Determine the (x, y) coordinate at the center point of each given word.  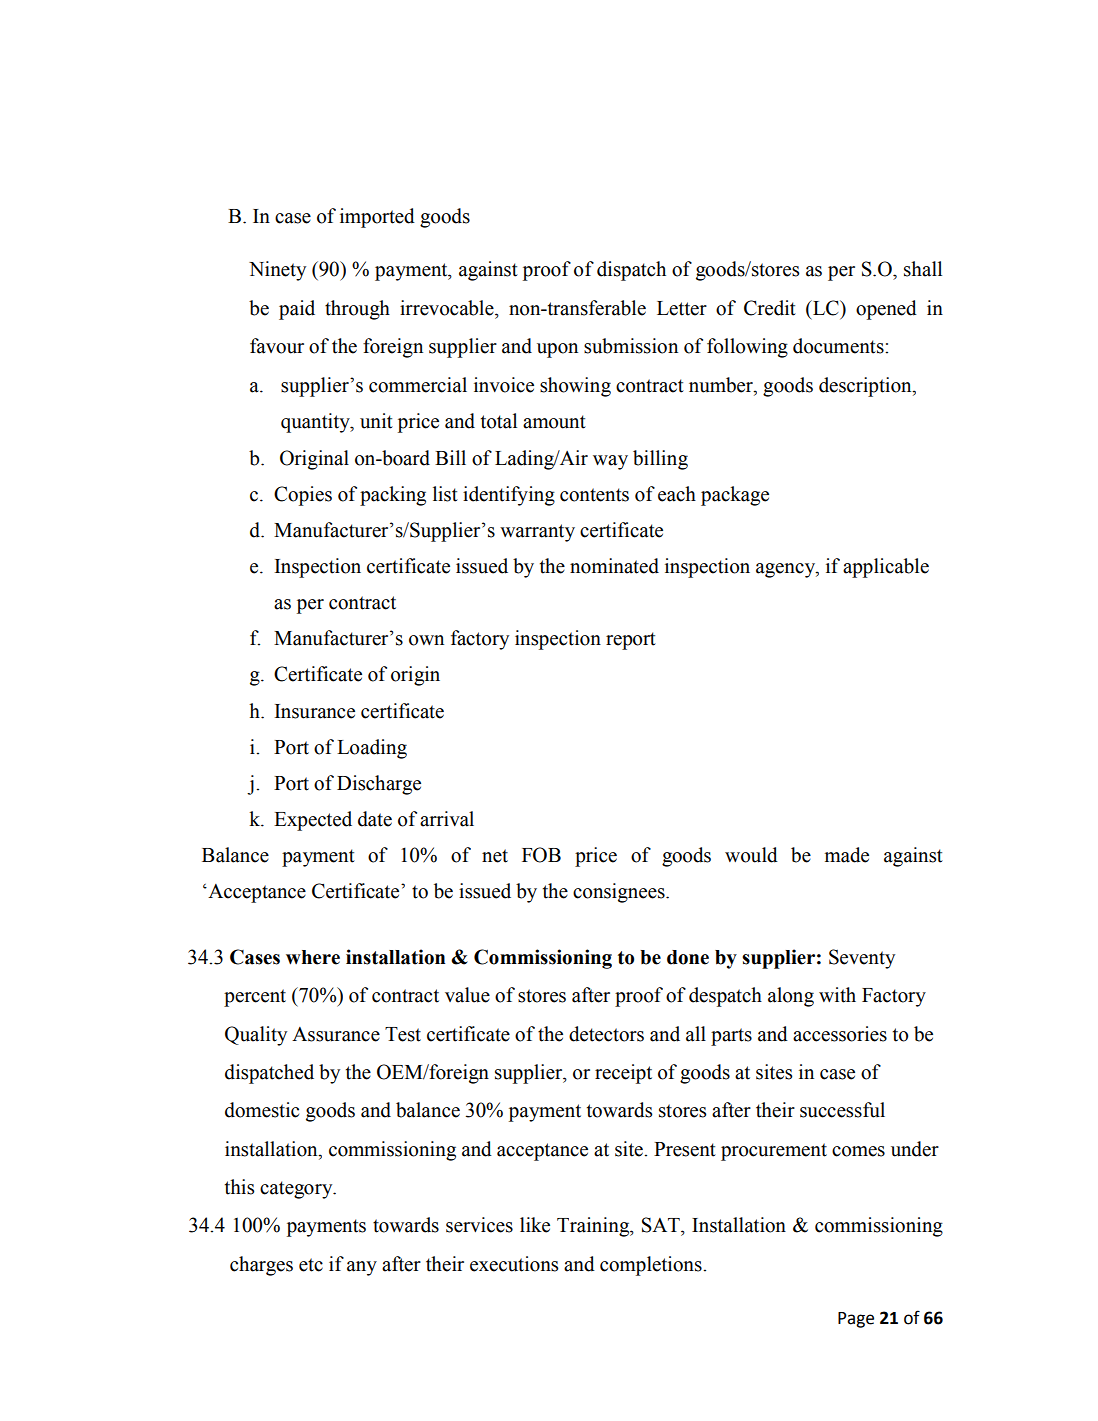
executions (514, 1264)
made (847, 855)
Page (856, 1320)
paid (297, 310)
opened (886, 310)
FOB (541, 855)
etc (311, 1265)
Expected (313, 821)
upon (557, 350)
